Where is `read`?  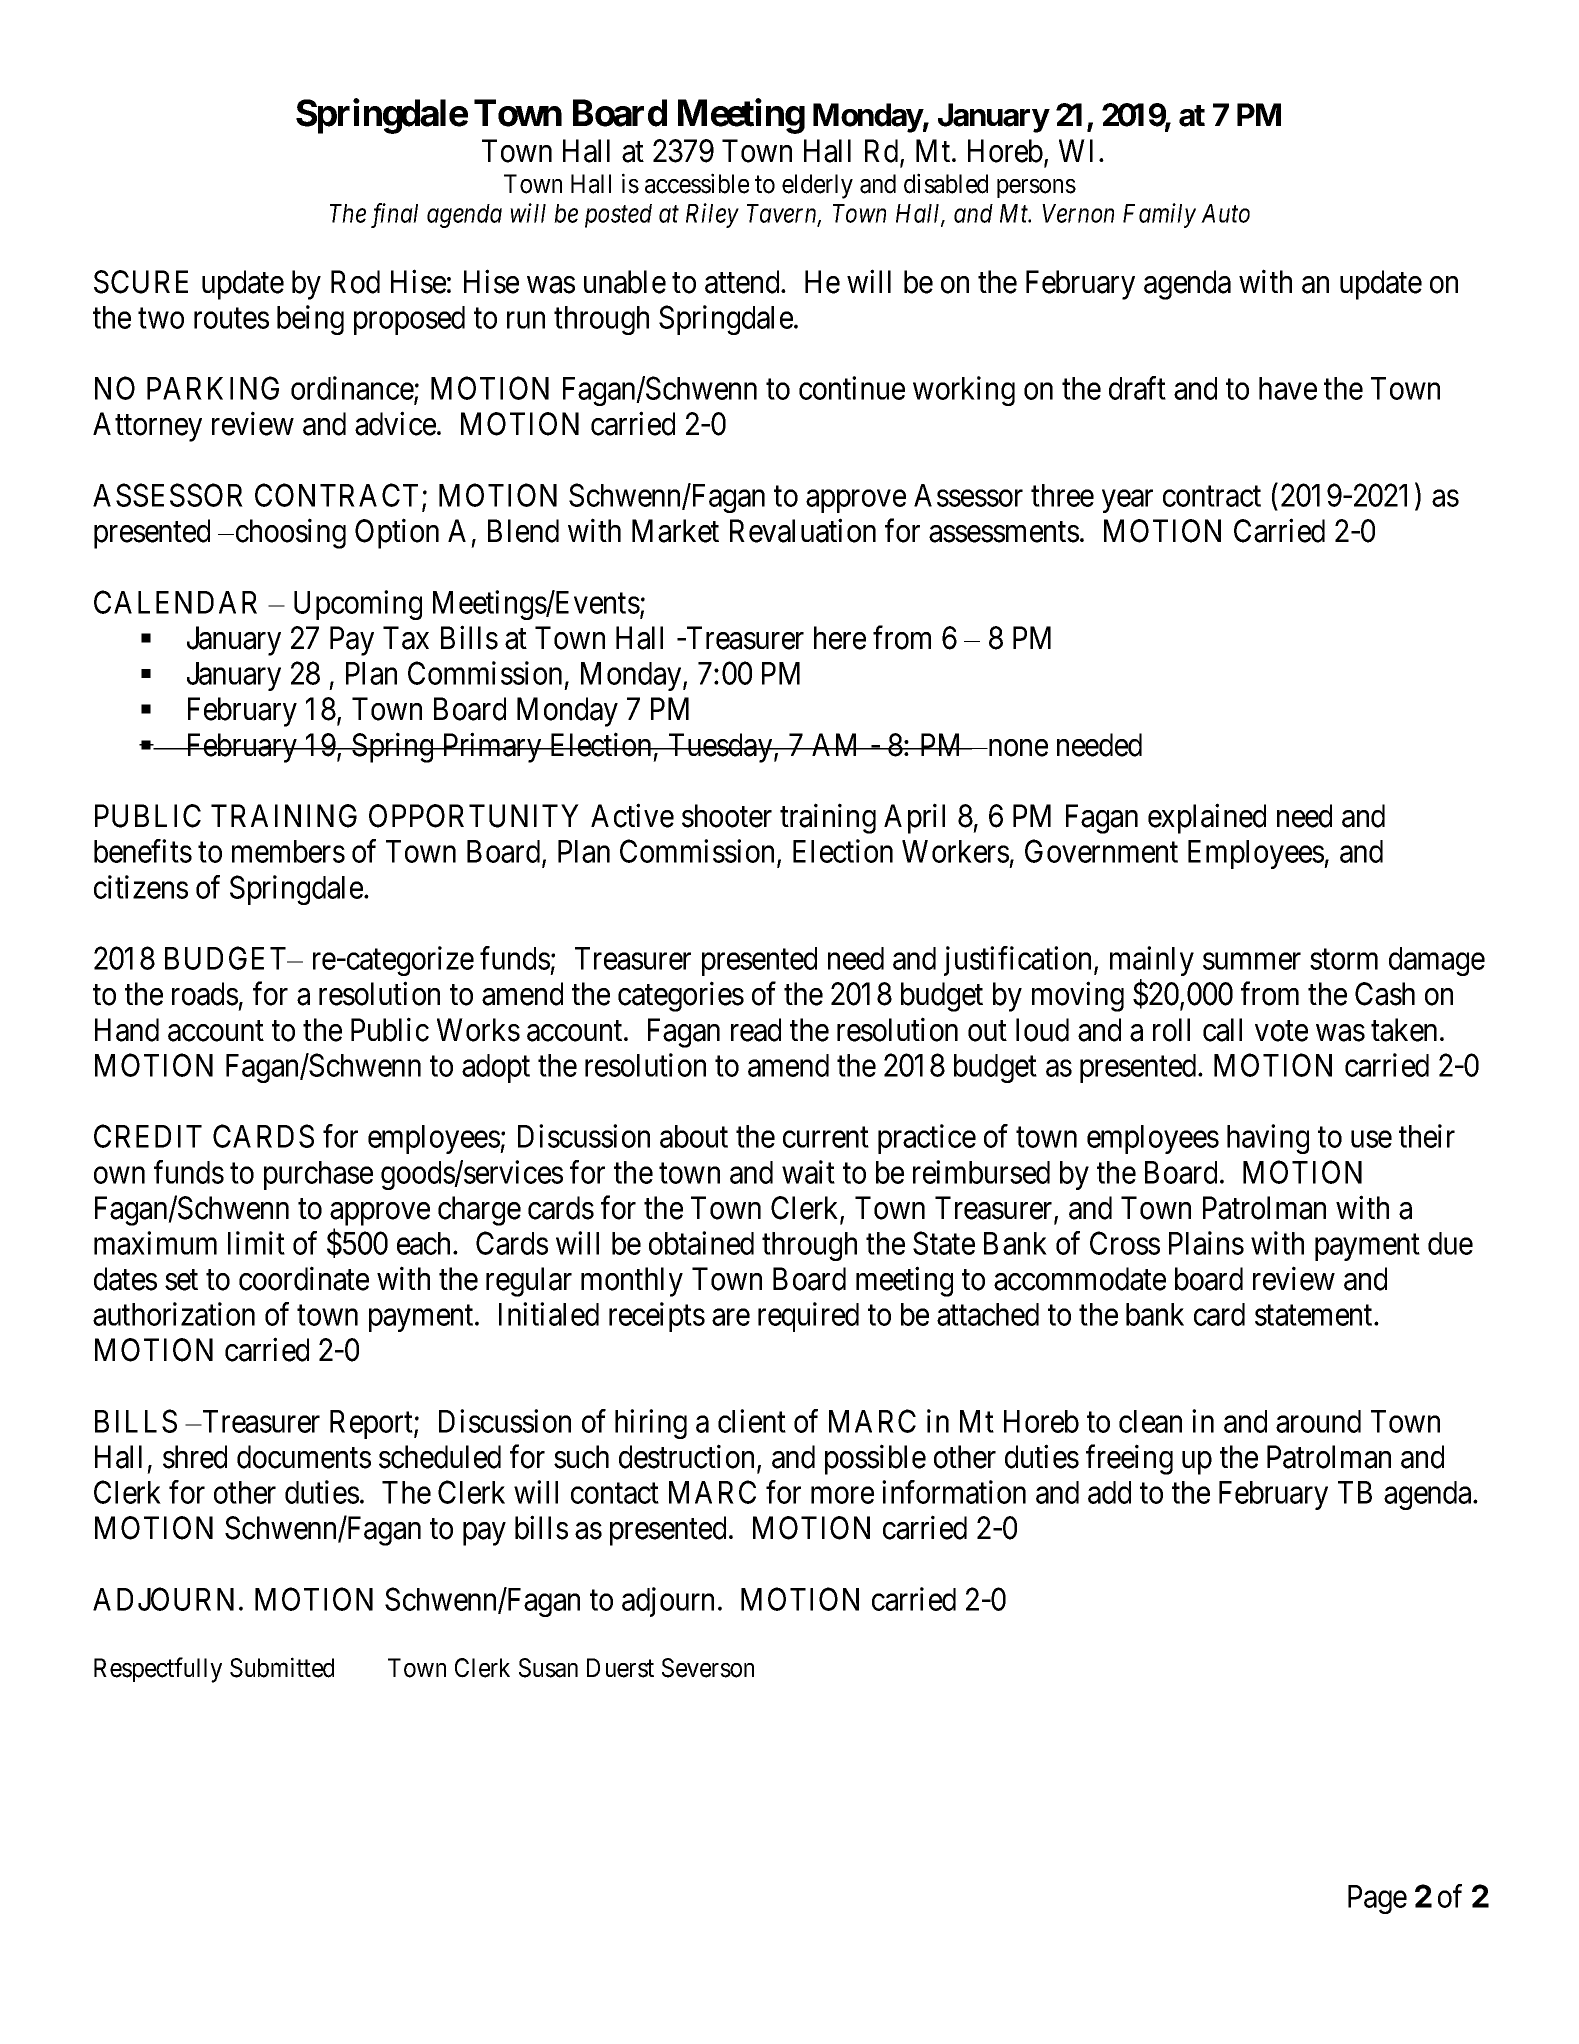 read is located at coordinates (756, 1030).
